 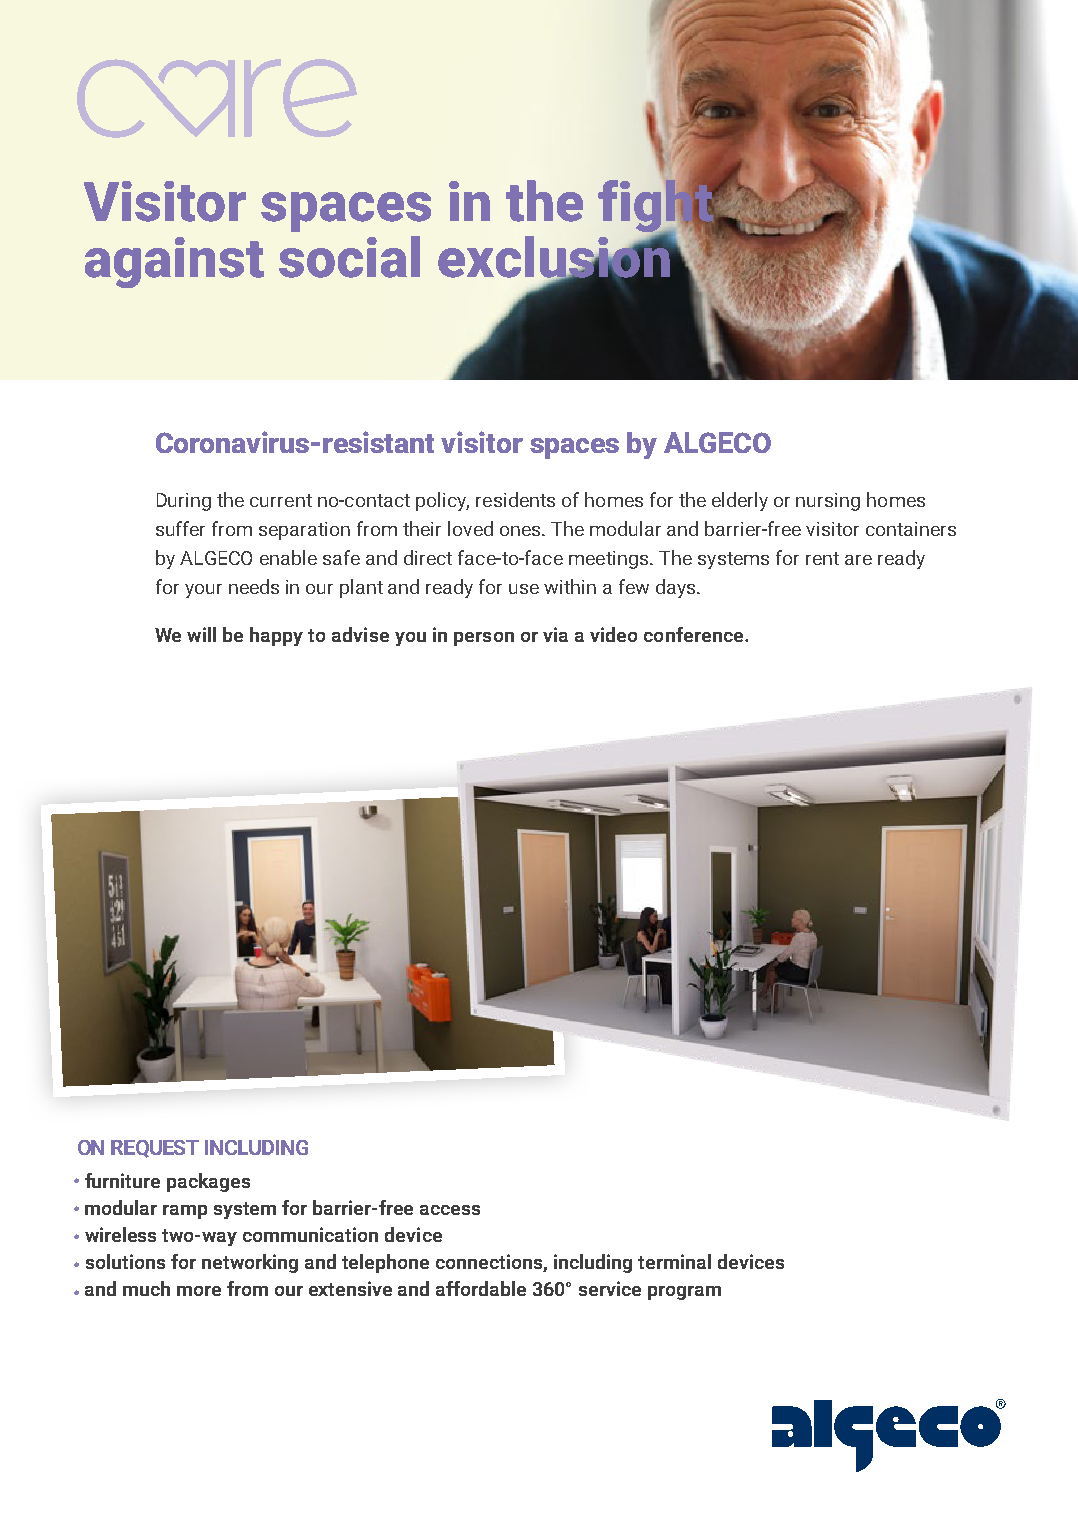 What do you see at coordinates (201, 634) in the screenshot?
I see `will` at bounding box center [201, 634].
